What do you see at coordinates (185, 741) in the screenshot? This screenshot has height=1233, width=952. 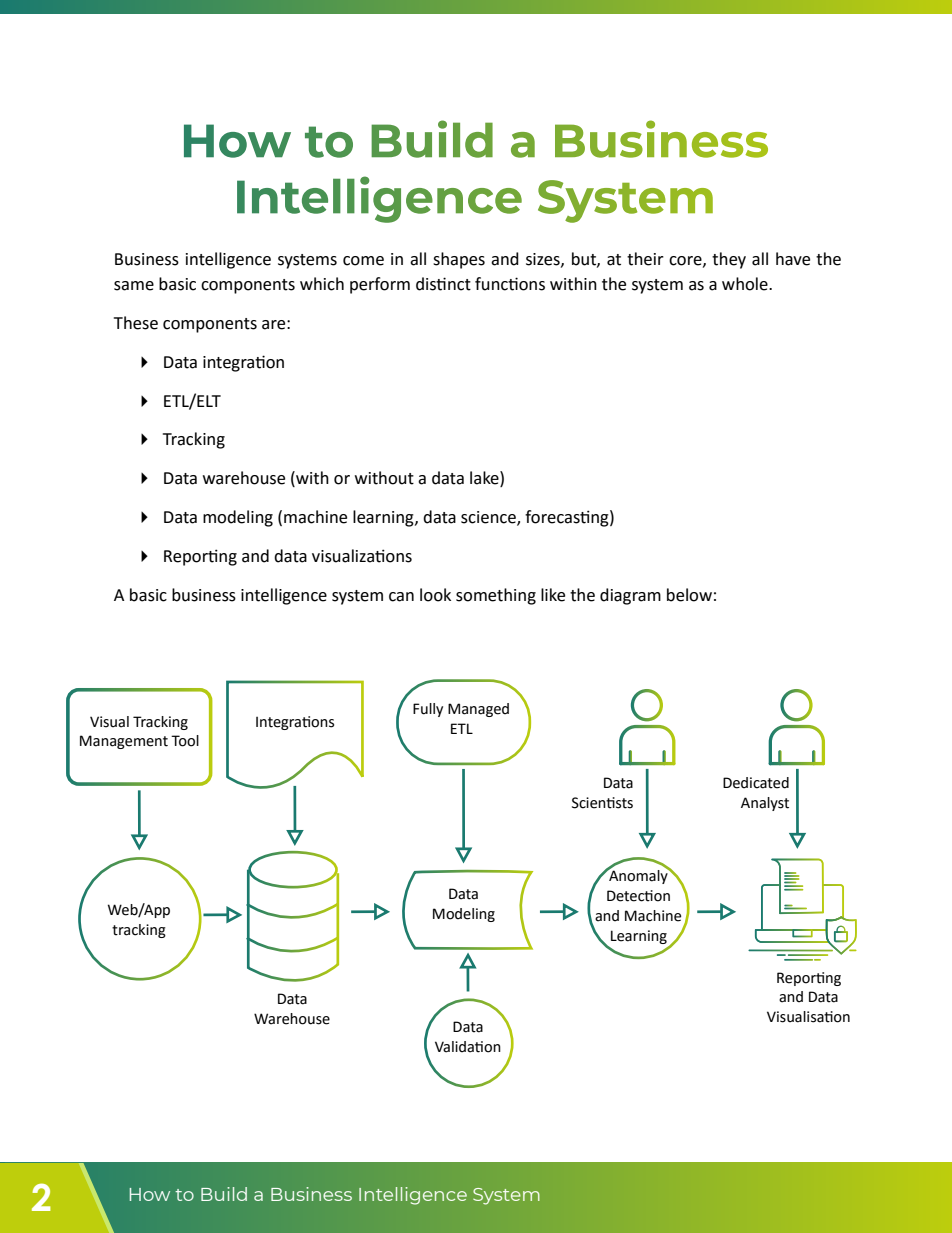 I see `Tool` at bounding box center [185, 741].
